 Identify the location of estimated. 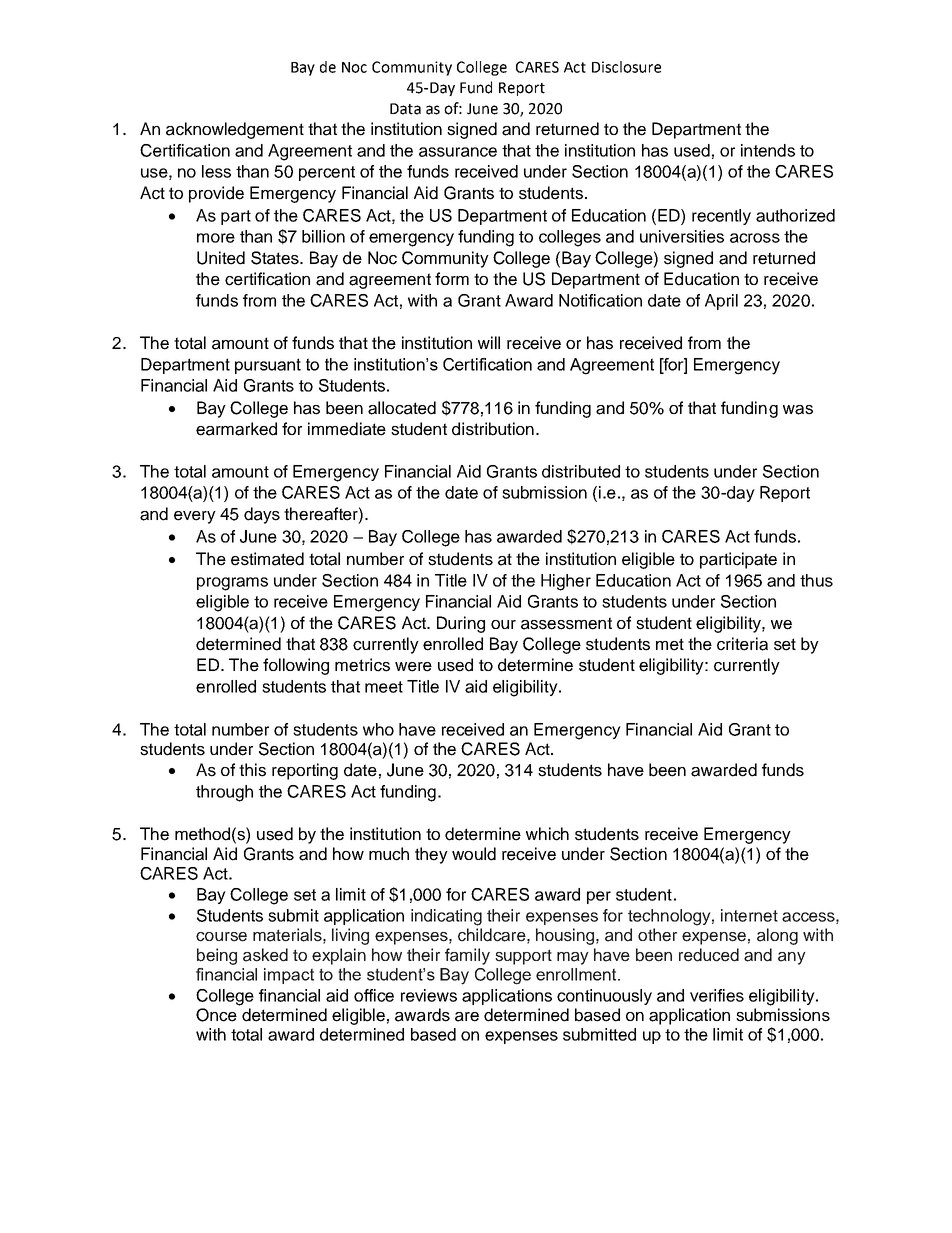
(267, 559).
